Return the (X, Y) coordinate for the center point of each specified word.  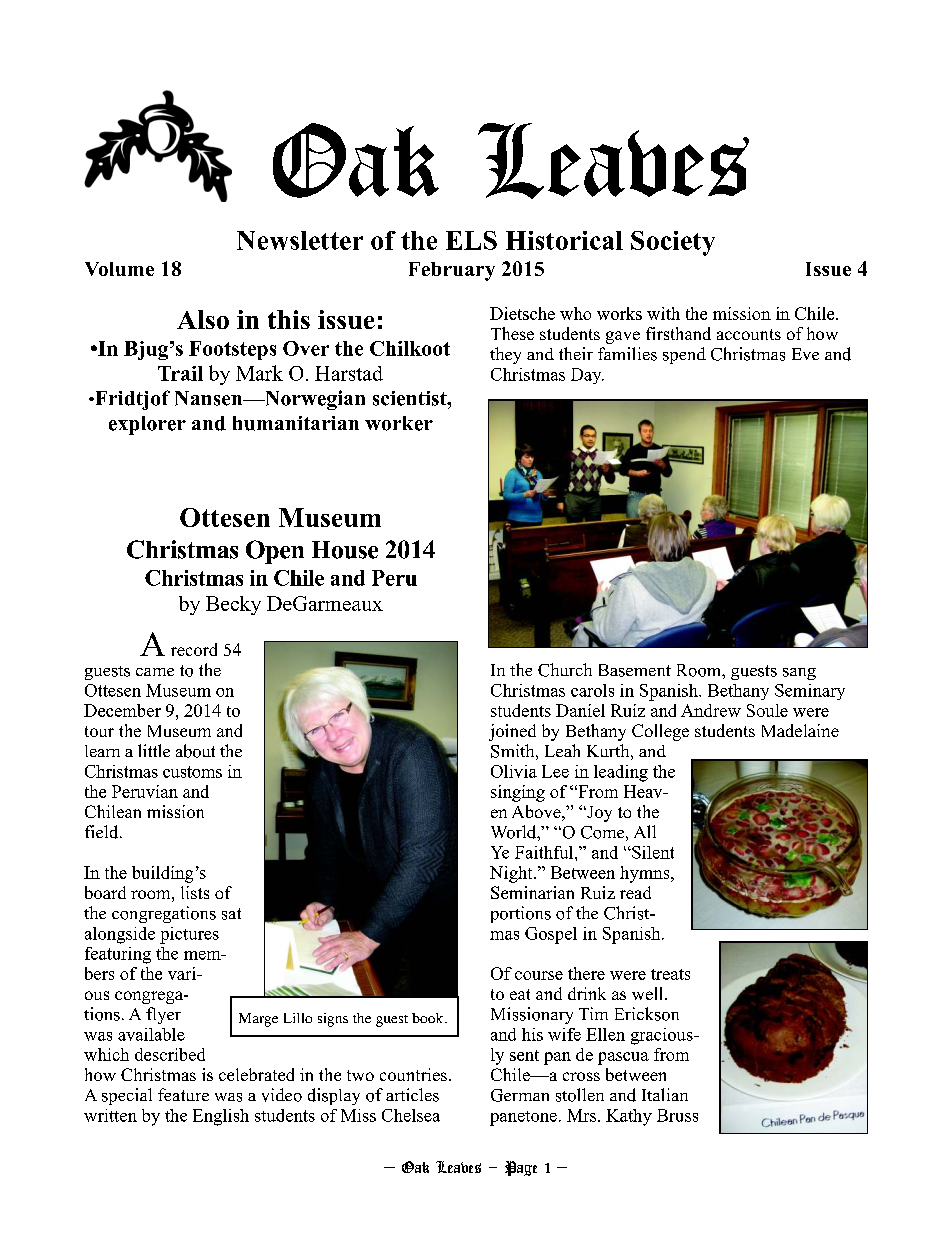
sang (799, 674)
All (645, 831)
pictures (189, 935)
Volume (119, 269)
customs (192, 772)
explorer (147, 425)
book (429, 1018)
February (452, 271)
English (221, 1117)
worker (399, 423)
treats (670, 974)
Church (565, 670)
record (194, 649)
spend (684, 355)
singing (518, 793)
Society (673, 243)
